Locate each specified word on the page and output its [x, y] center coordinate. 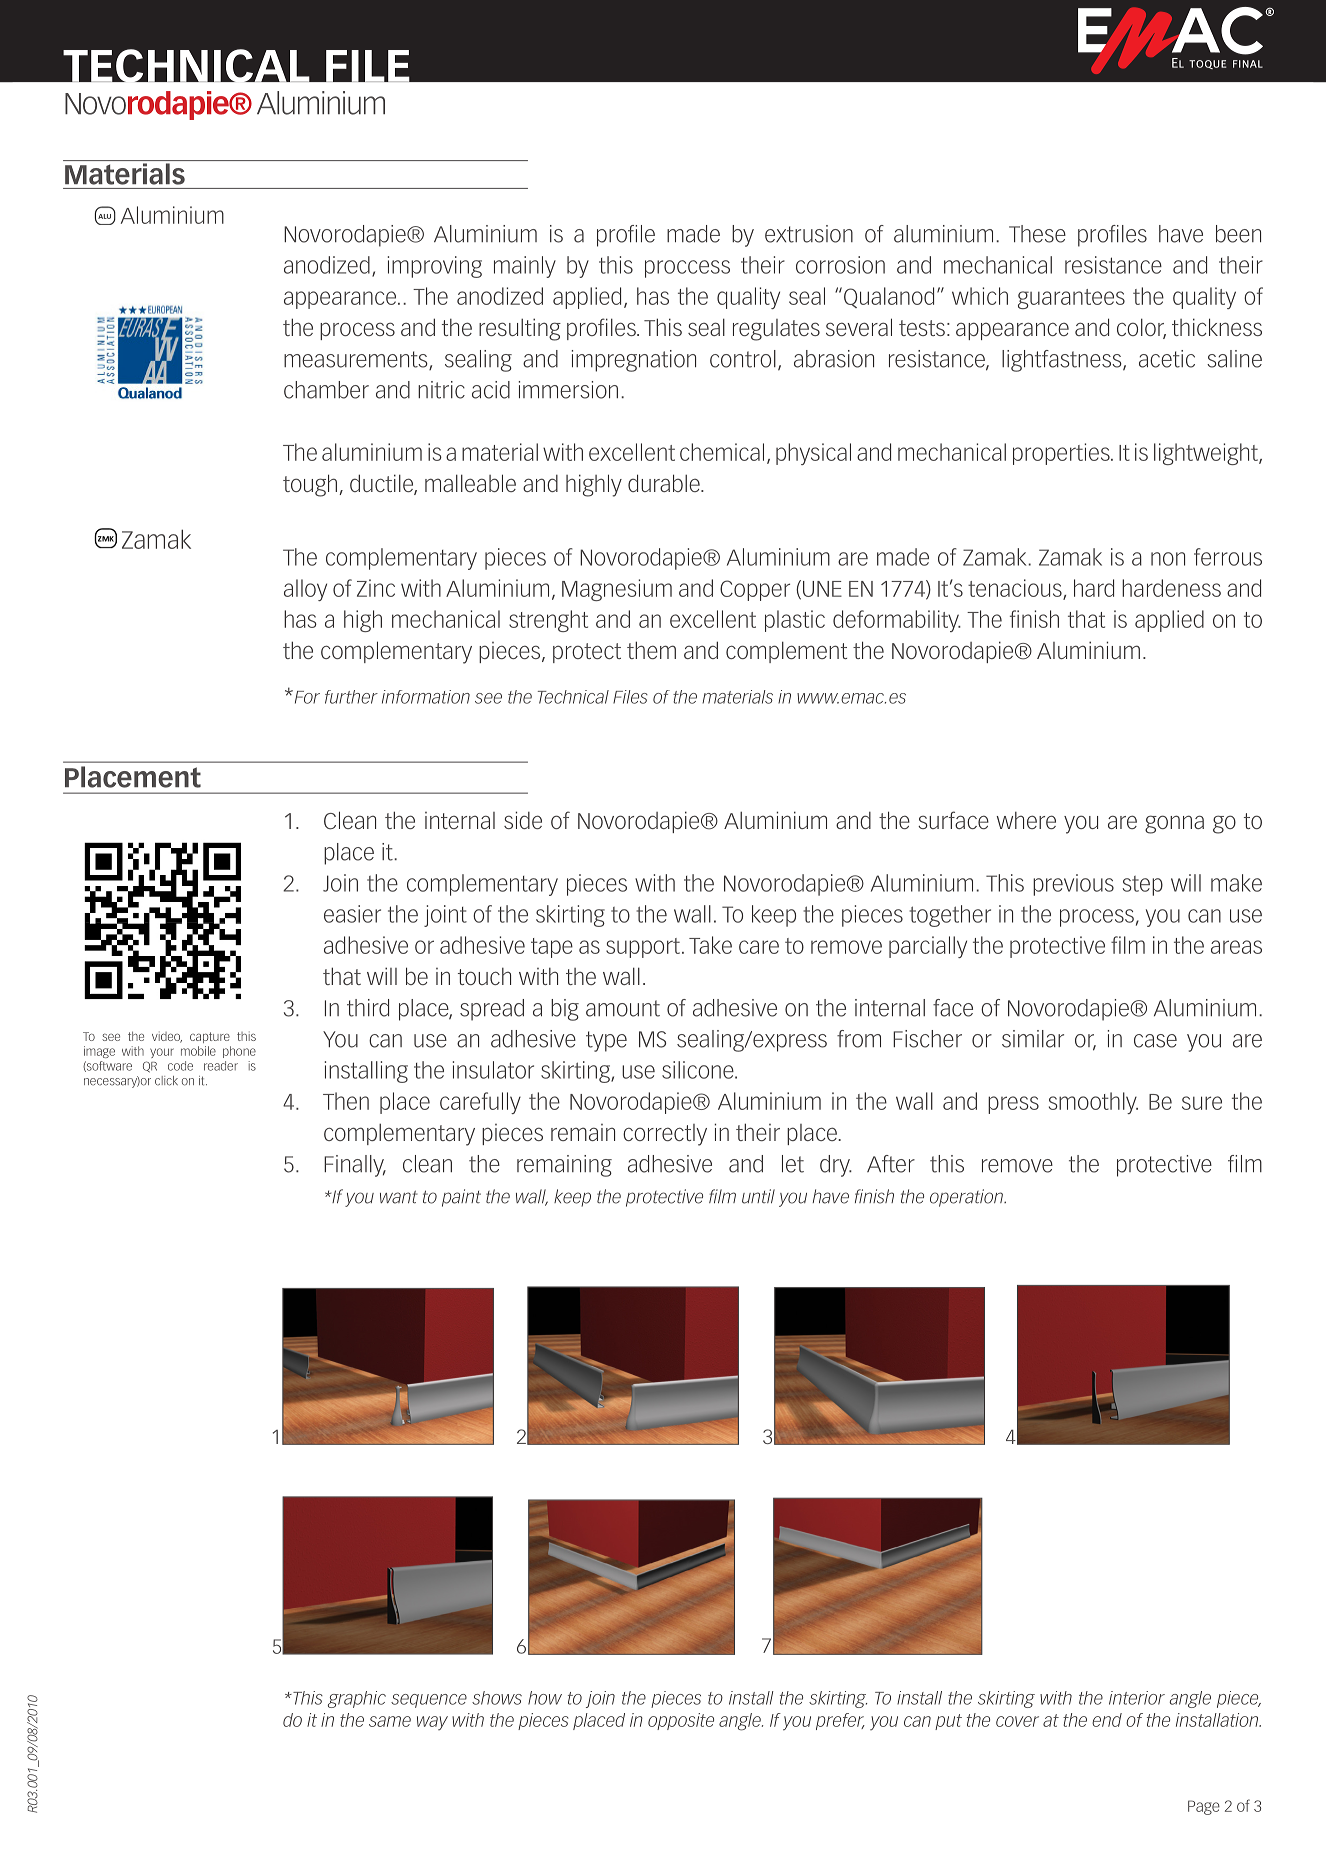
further [351, 697]
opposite [681, 1721]
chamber [326, 390]
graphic [357, 1699]
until [758, 1196]
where [1026, 820]
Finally [355, 1166]
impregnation [633, 361]
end [1107, 1720]
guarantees [1071, 299]
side [523, 820]
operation [967, 1198]
